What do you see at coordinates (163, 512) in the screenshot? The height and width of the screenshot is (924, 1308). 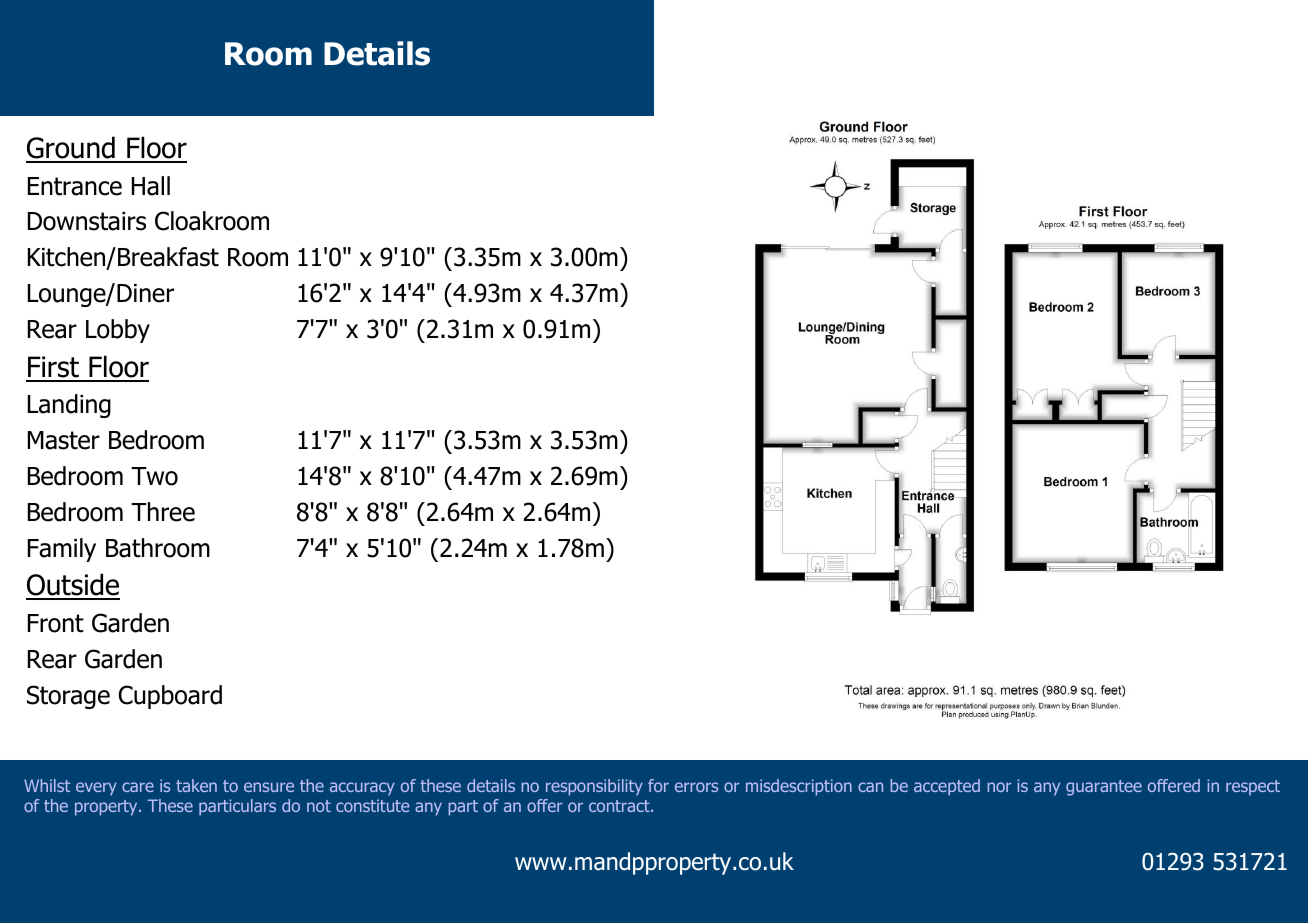 I see `Three` at bounding box center [163, 512].
